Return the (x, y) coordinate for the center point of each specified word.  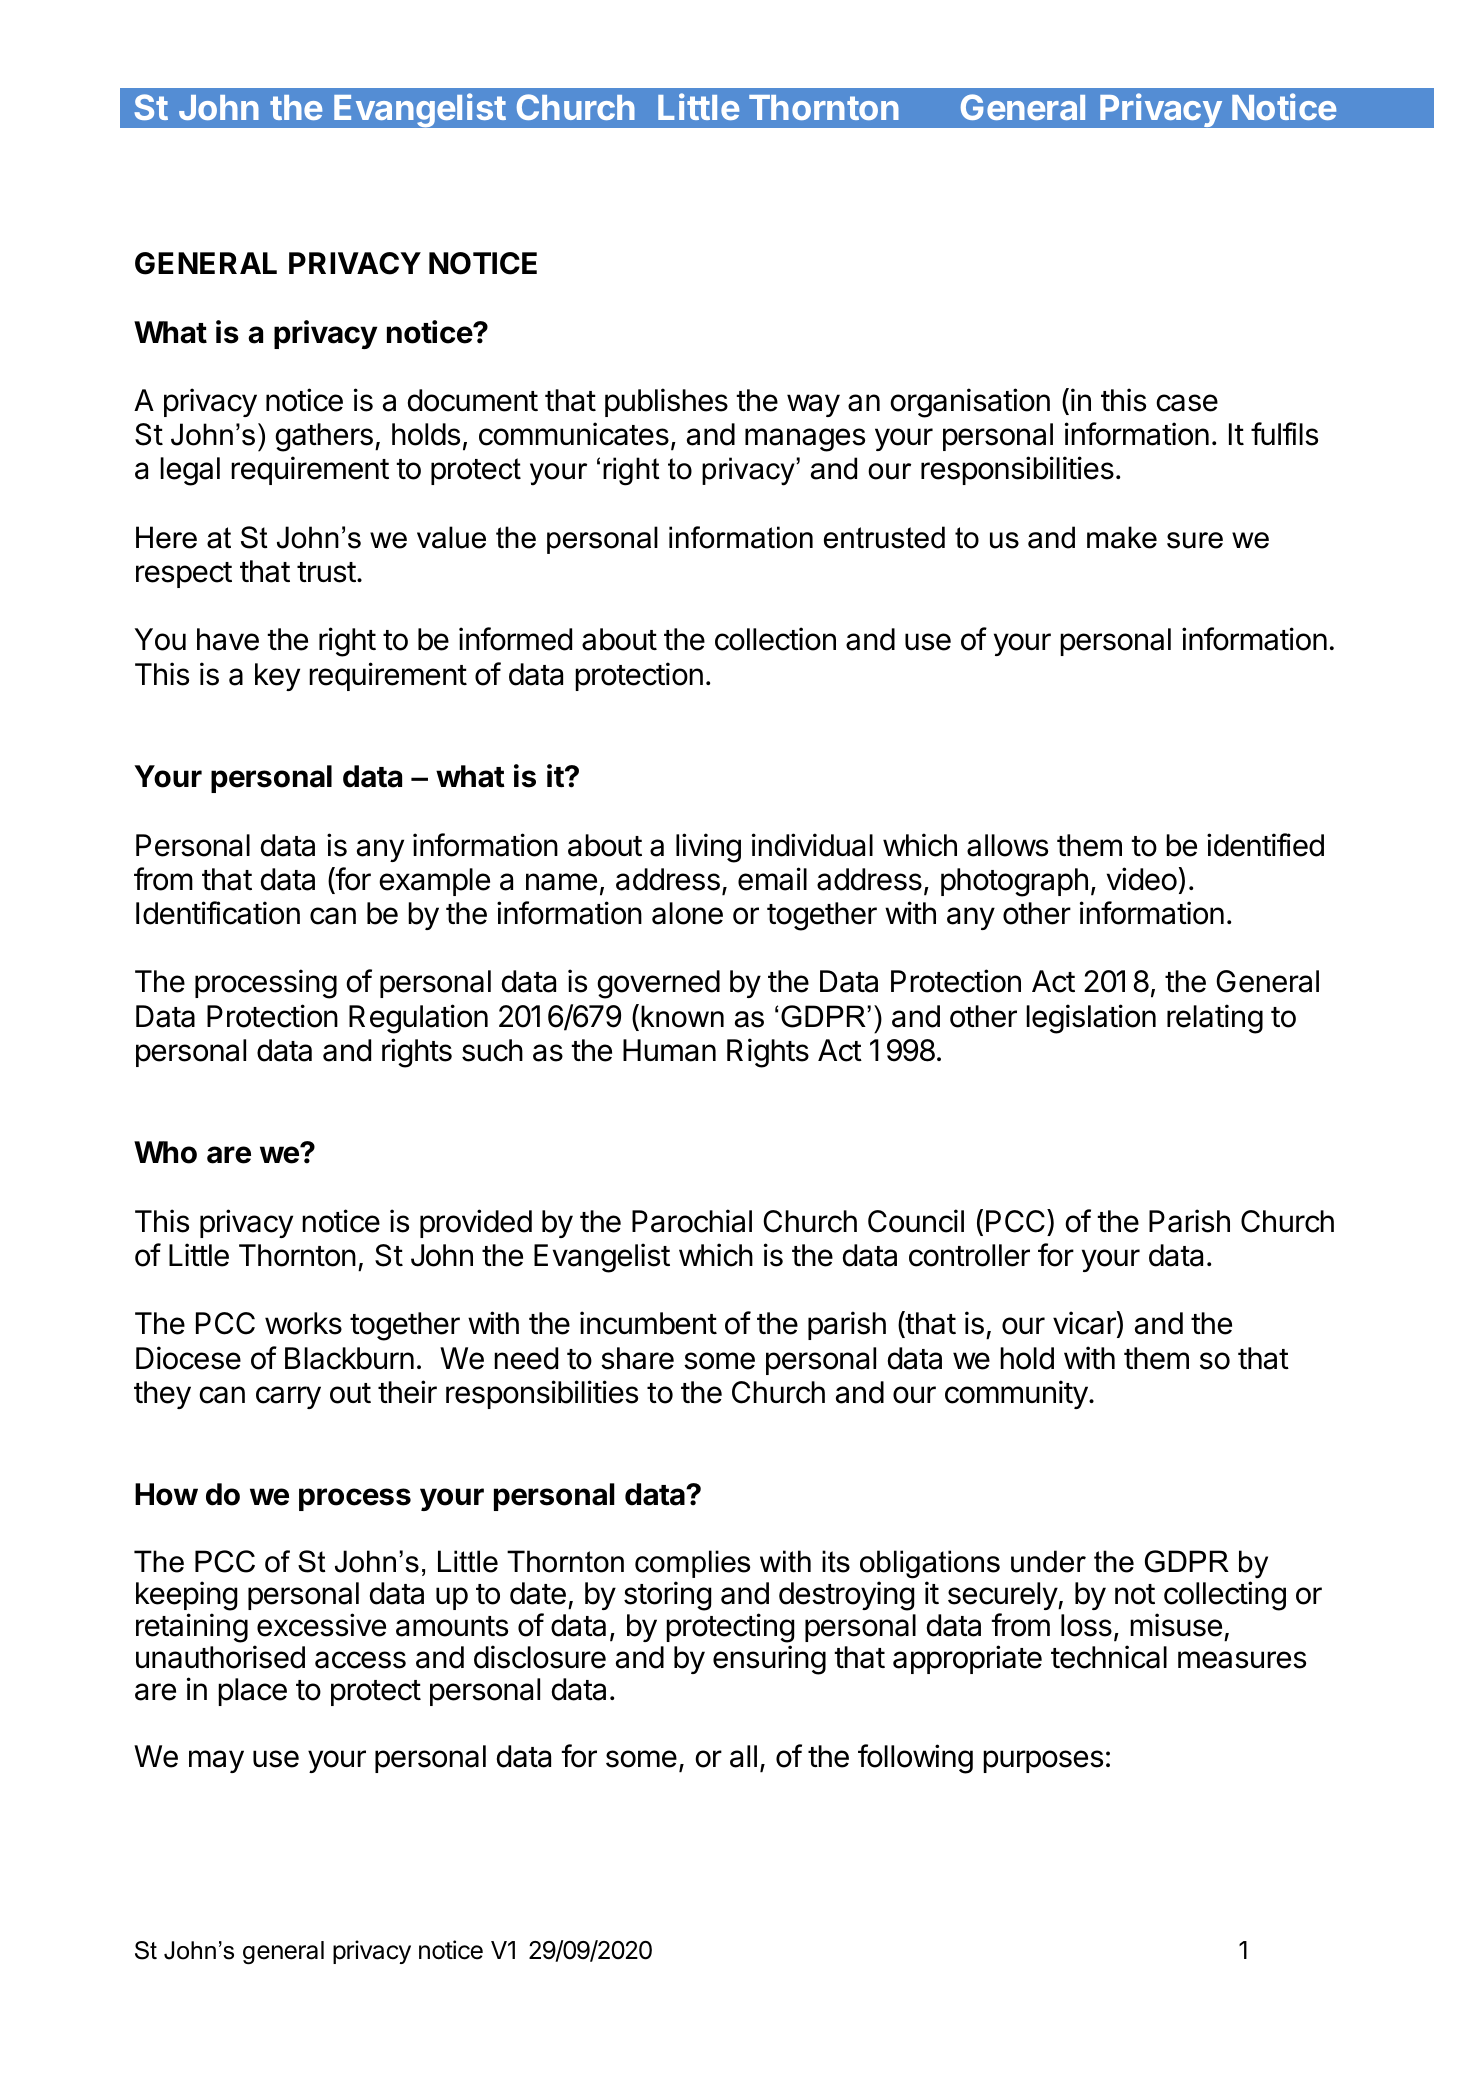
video (1142, 879)
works (303, 1323)
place (252, 1692)
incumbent (648, 1323)
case (1187, 403)
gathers (324, 437)
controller (969, 1255)
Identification (218, 913)
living (708, 848)
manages (805, 440)
